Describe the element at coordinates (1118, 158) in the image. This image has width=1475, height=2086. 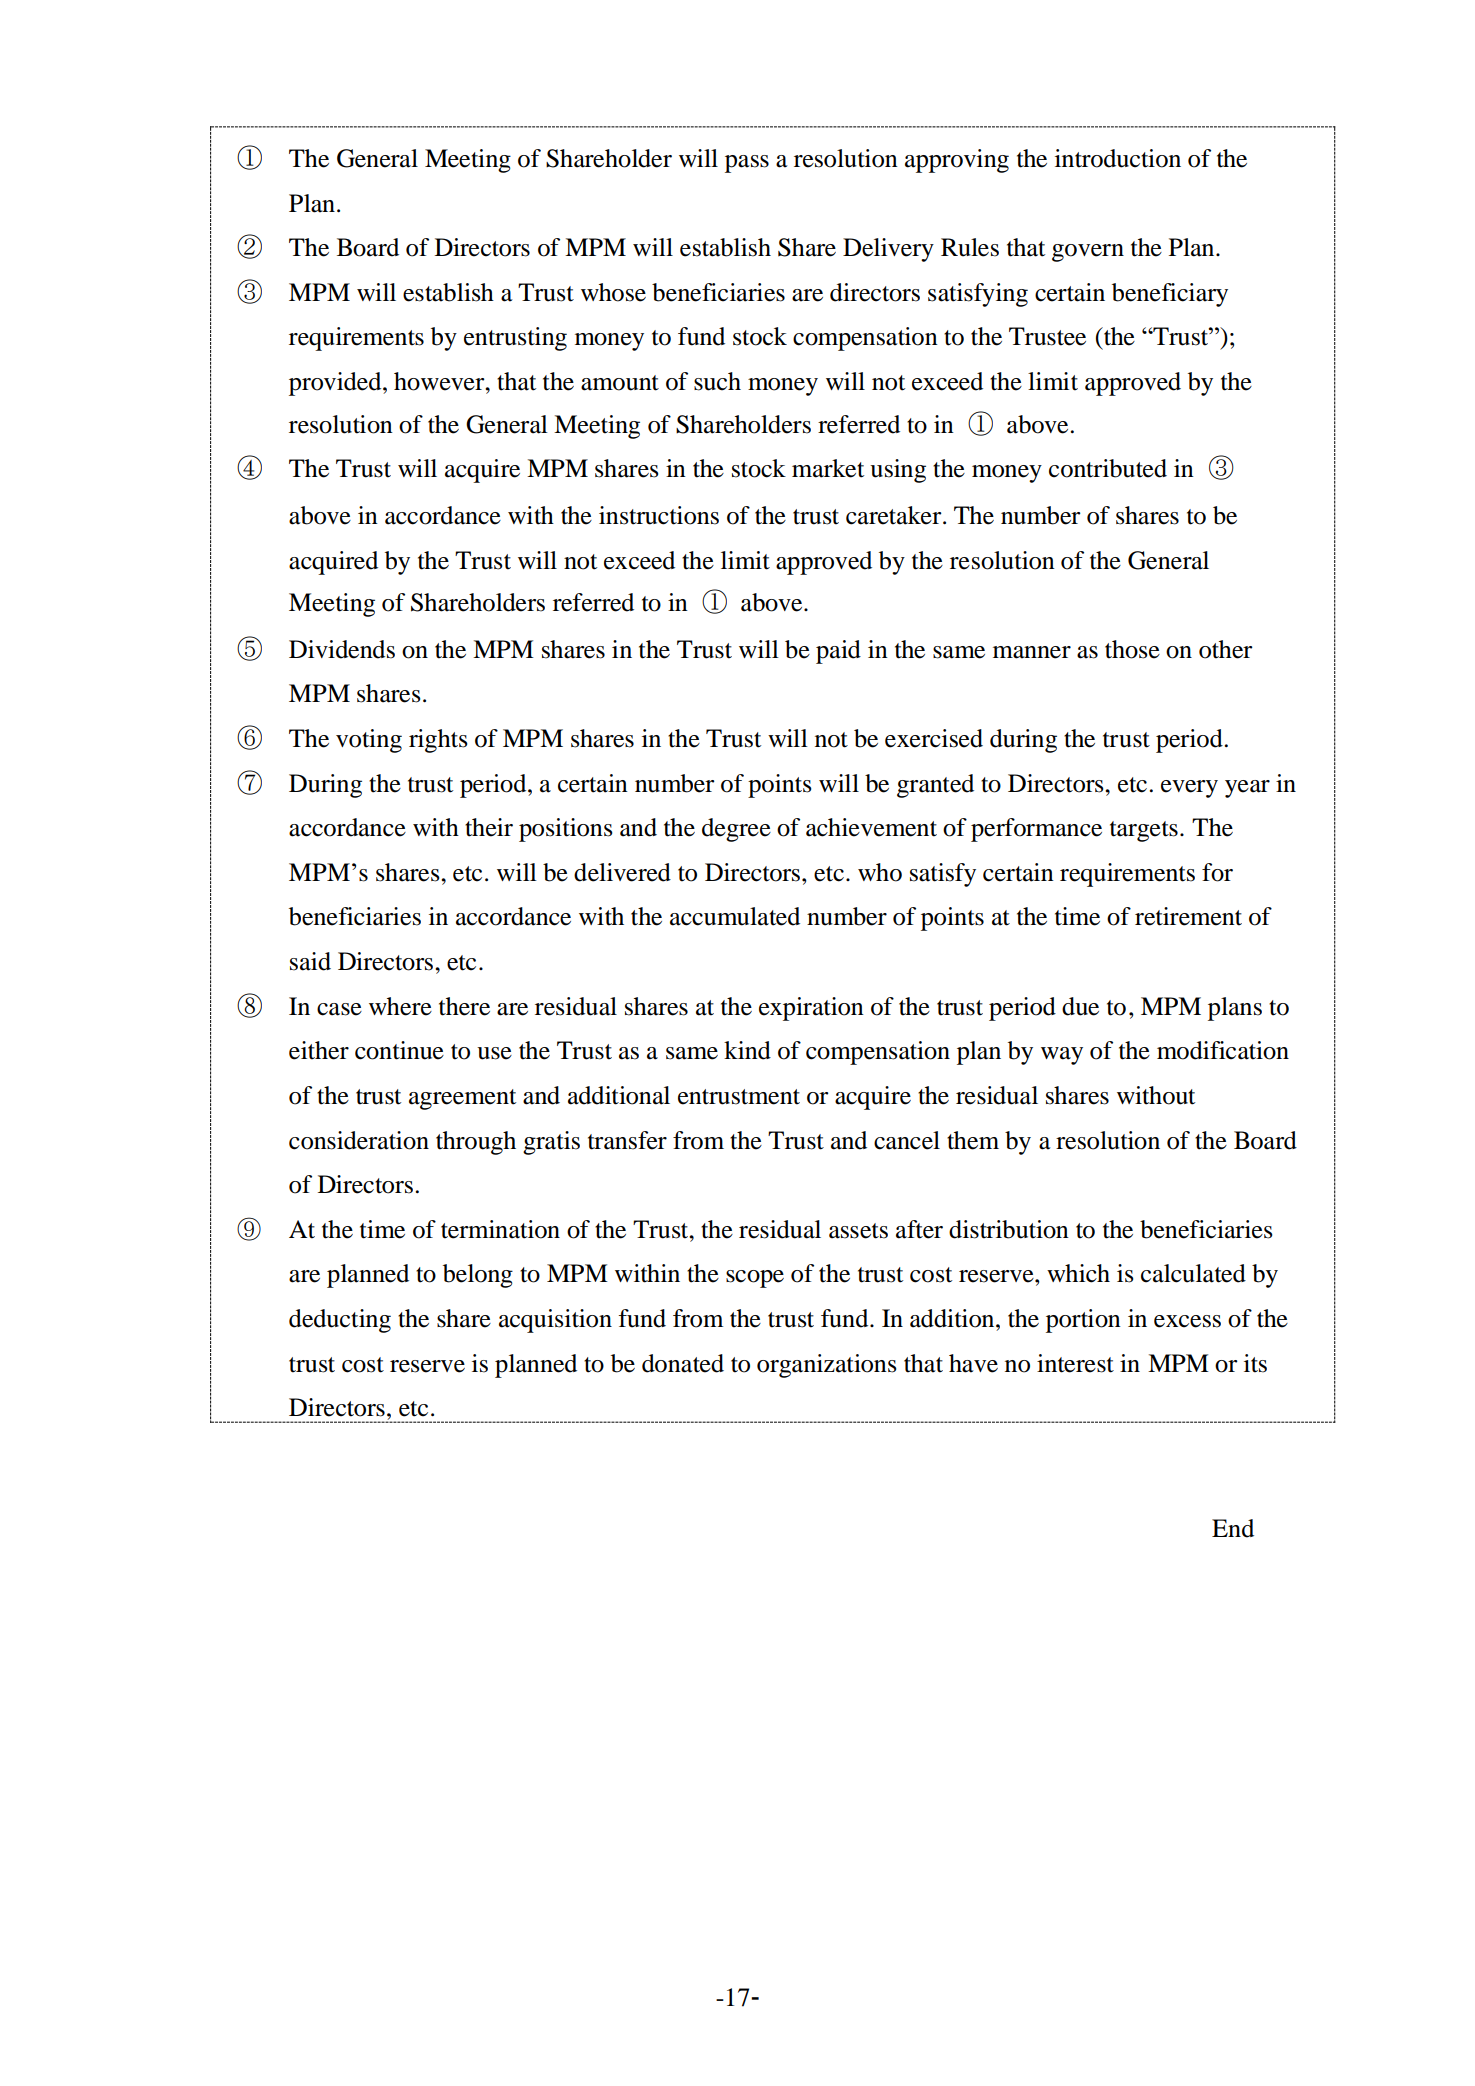
I see `introduction` at that location.
